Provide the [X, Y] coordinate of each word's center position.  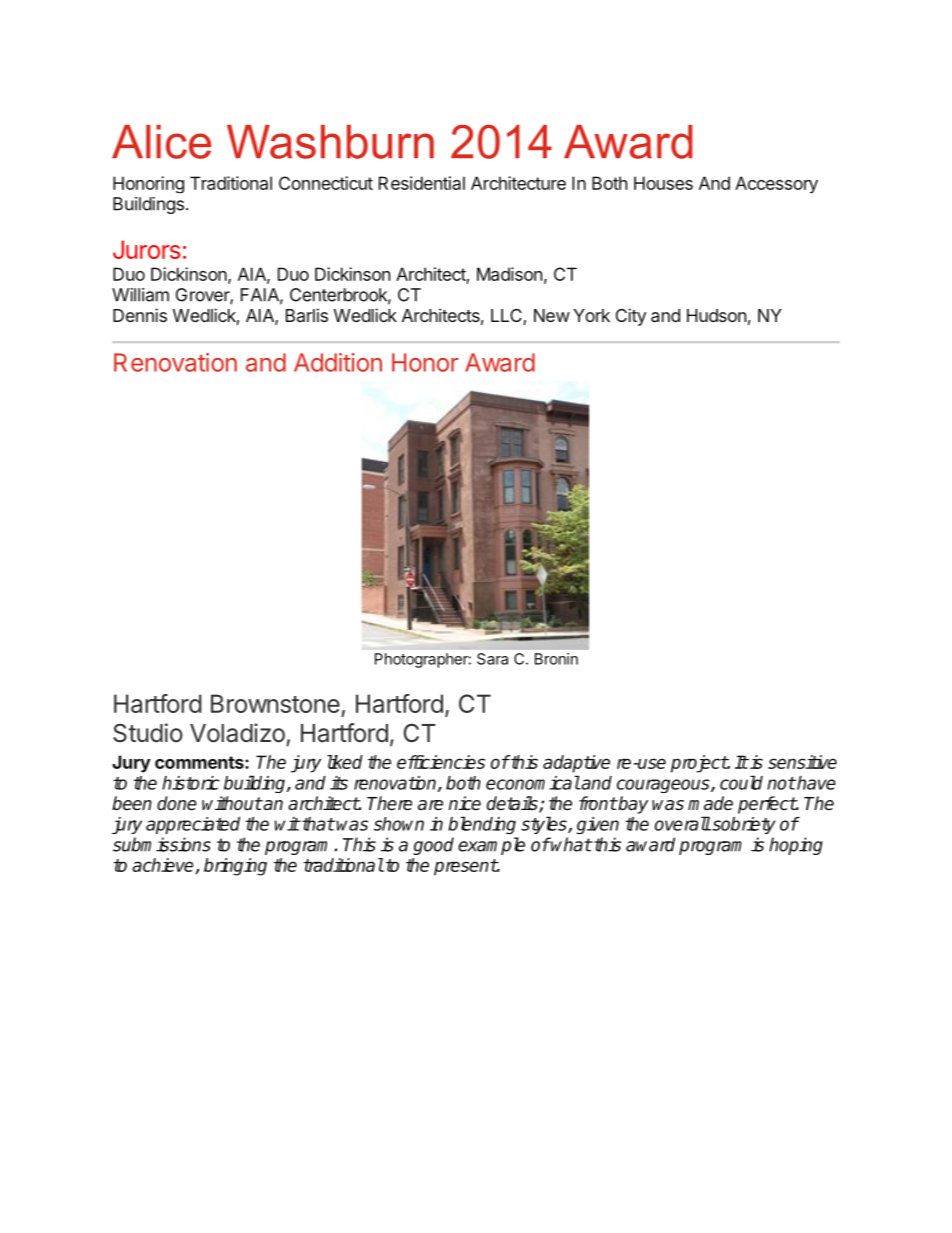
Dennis [140, 315]
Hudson [716, 315]
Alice [161, 142]
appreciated [193, 825]
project [699, 764]
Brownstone [275, 703]
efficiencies [441, 762]
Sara [492, 659]
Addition [338, 362]
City [631, 317]
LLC [507, 317]
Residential [422, 183]
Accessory [776, 184]
